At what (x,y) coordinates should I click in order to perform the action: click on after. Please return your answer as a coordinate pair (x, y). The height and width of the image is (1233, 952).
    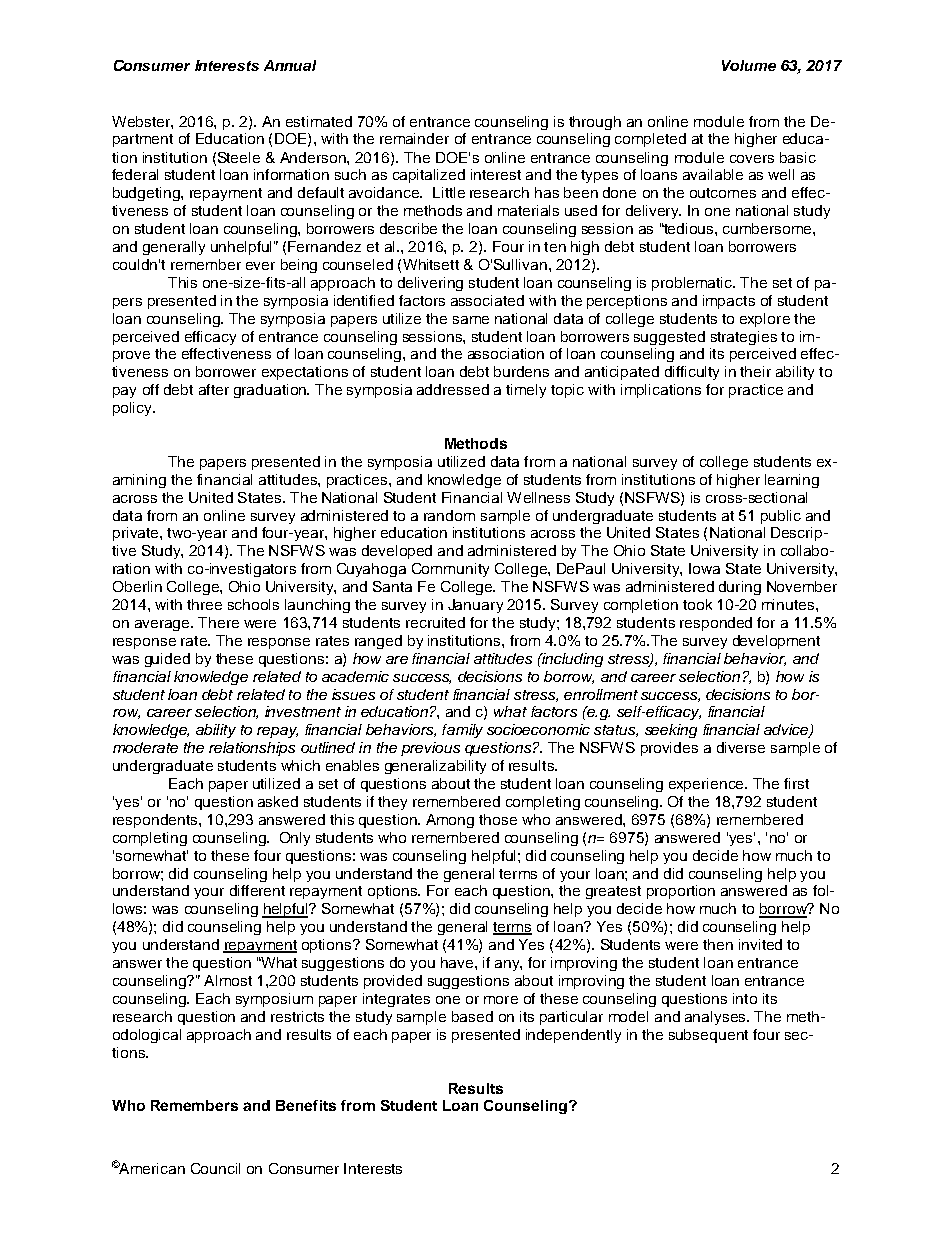
    Looking at the image, I should click on (214, 389).
